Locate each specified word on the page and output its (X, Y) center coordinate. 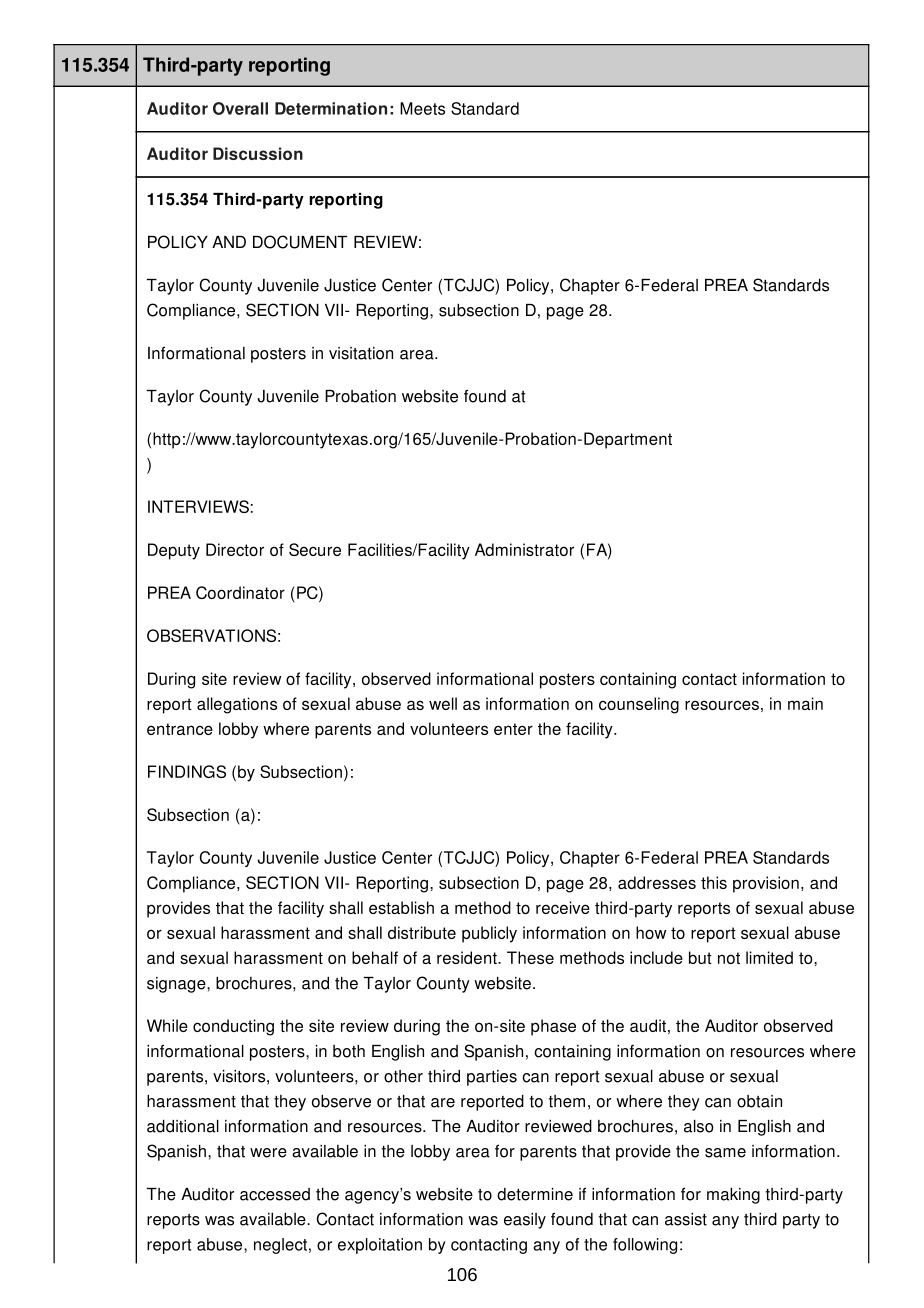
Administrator (524, 549)
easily (525, 1221)
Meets (422, 108)
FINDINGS (187, 771)
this (714, 882)
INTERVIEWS (198, 506)
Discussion (258, 153)
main (805, 703)
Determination (331, 108)
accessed (275, 1194)
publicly (489, 934)
